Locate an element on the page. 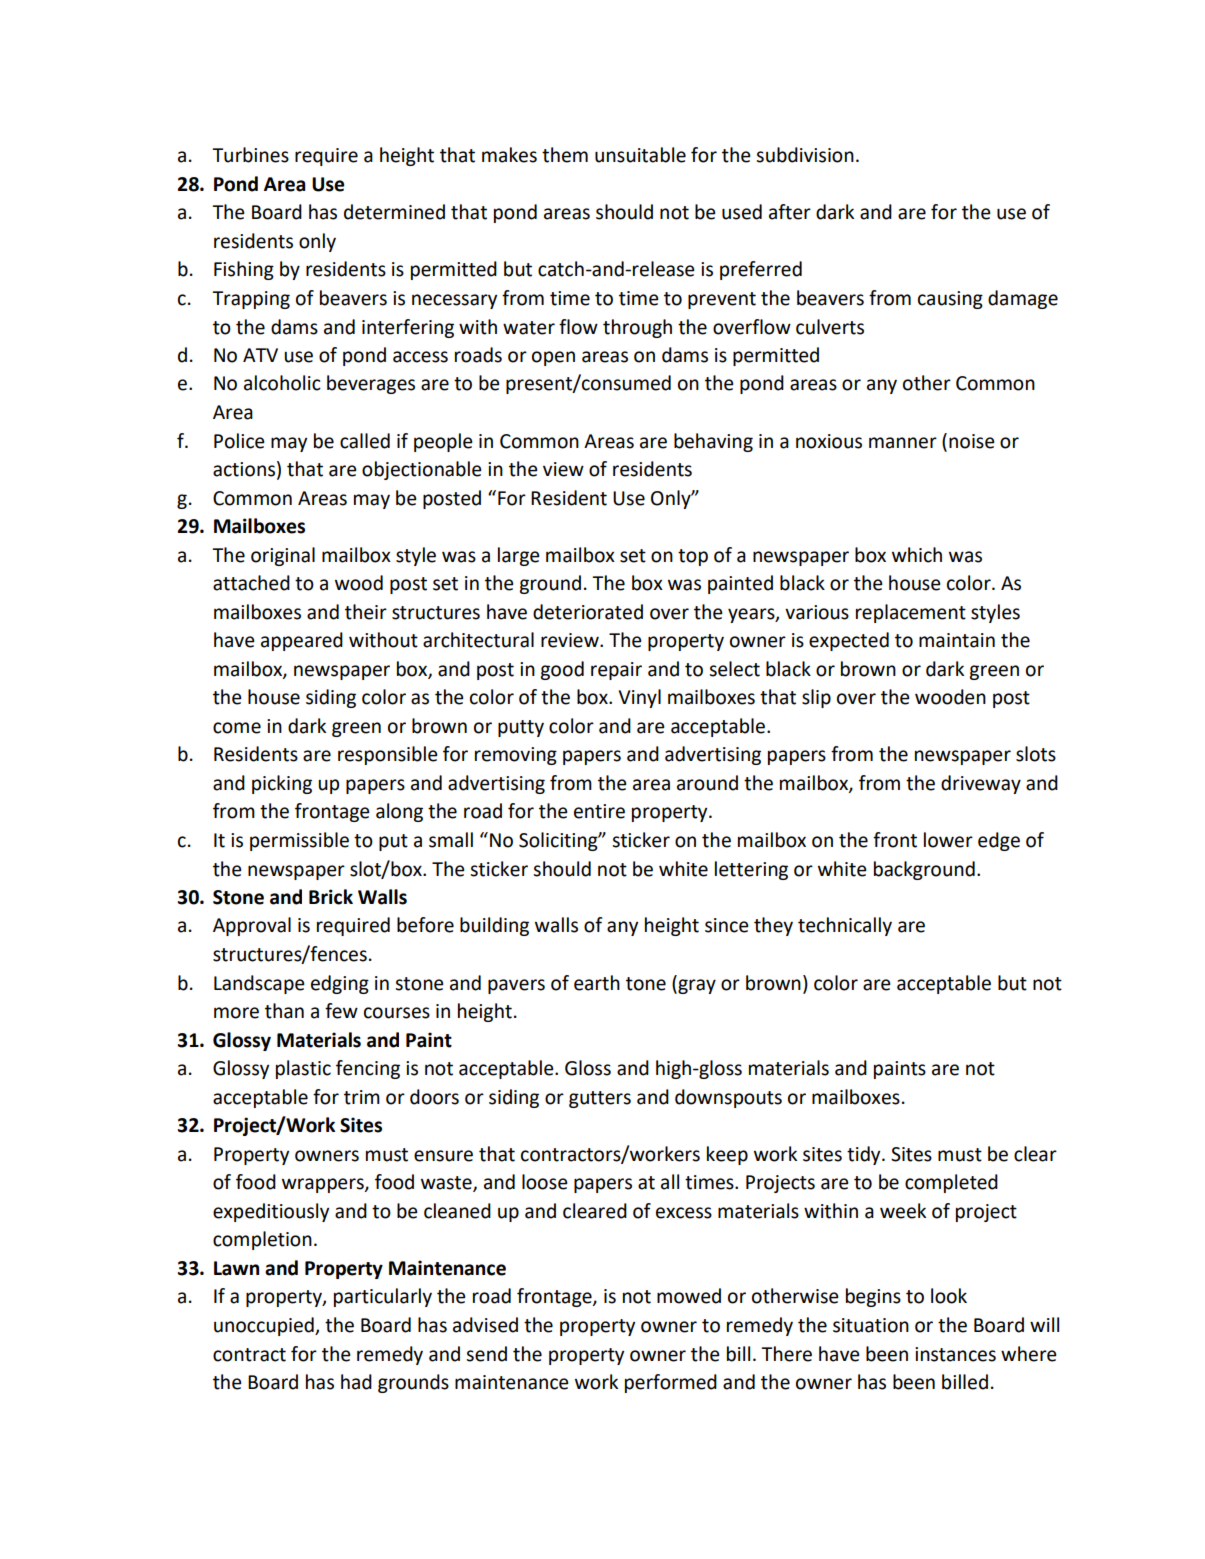 The height and width of the page is (1559, 1205). unsuitable is located at coordinates (640, 155).
